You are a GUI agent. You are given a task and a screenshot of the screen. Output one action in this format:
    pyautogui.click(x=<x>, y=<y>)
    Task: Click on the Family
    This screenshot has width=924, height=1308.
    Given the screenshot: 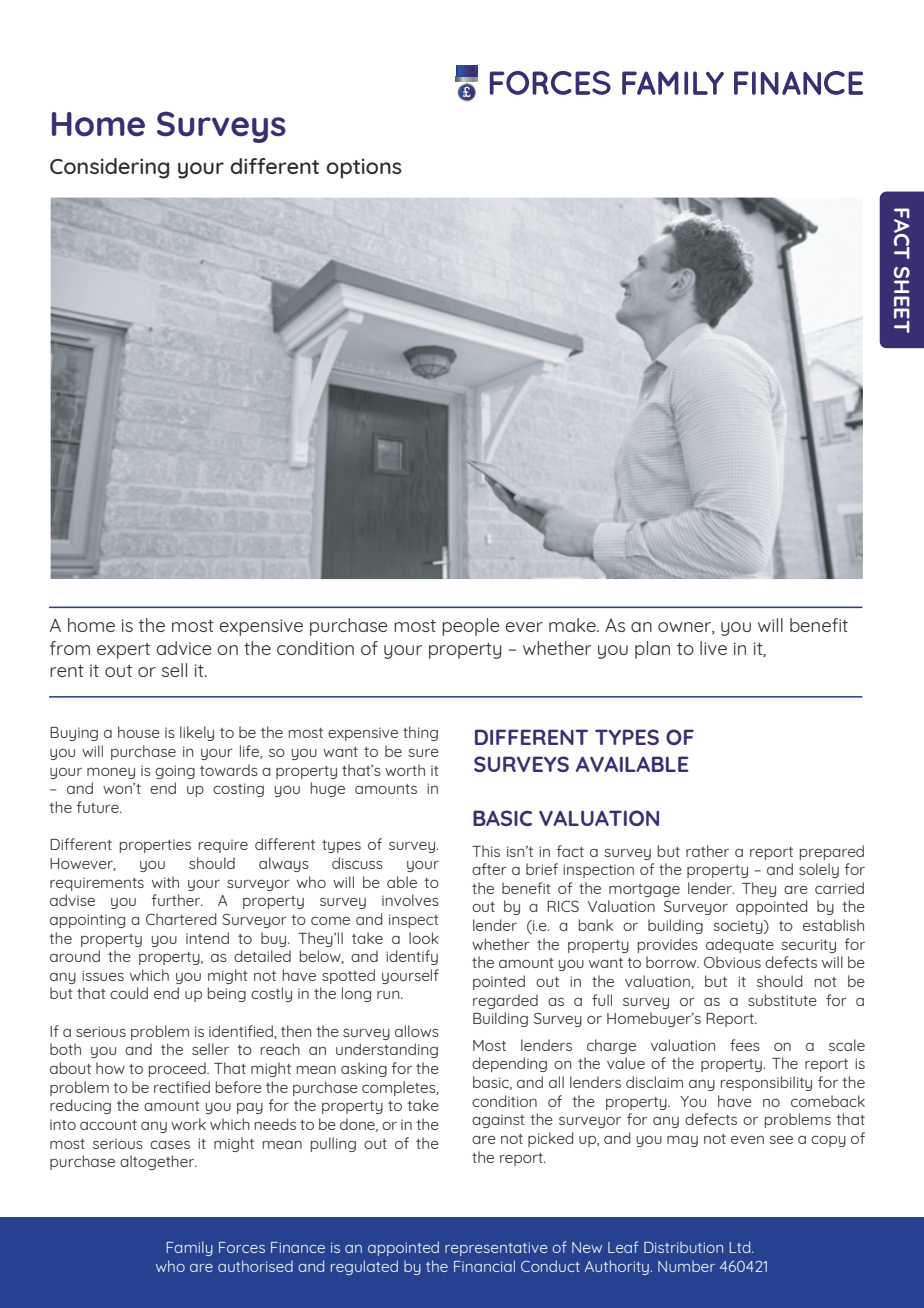 What is the action you would take?
    pyautogui.click(x=189, y=1248)
